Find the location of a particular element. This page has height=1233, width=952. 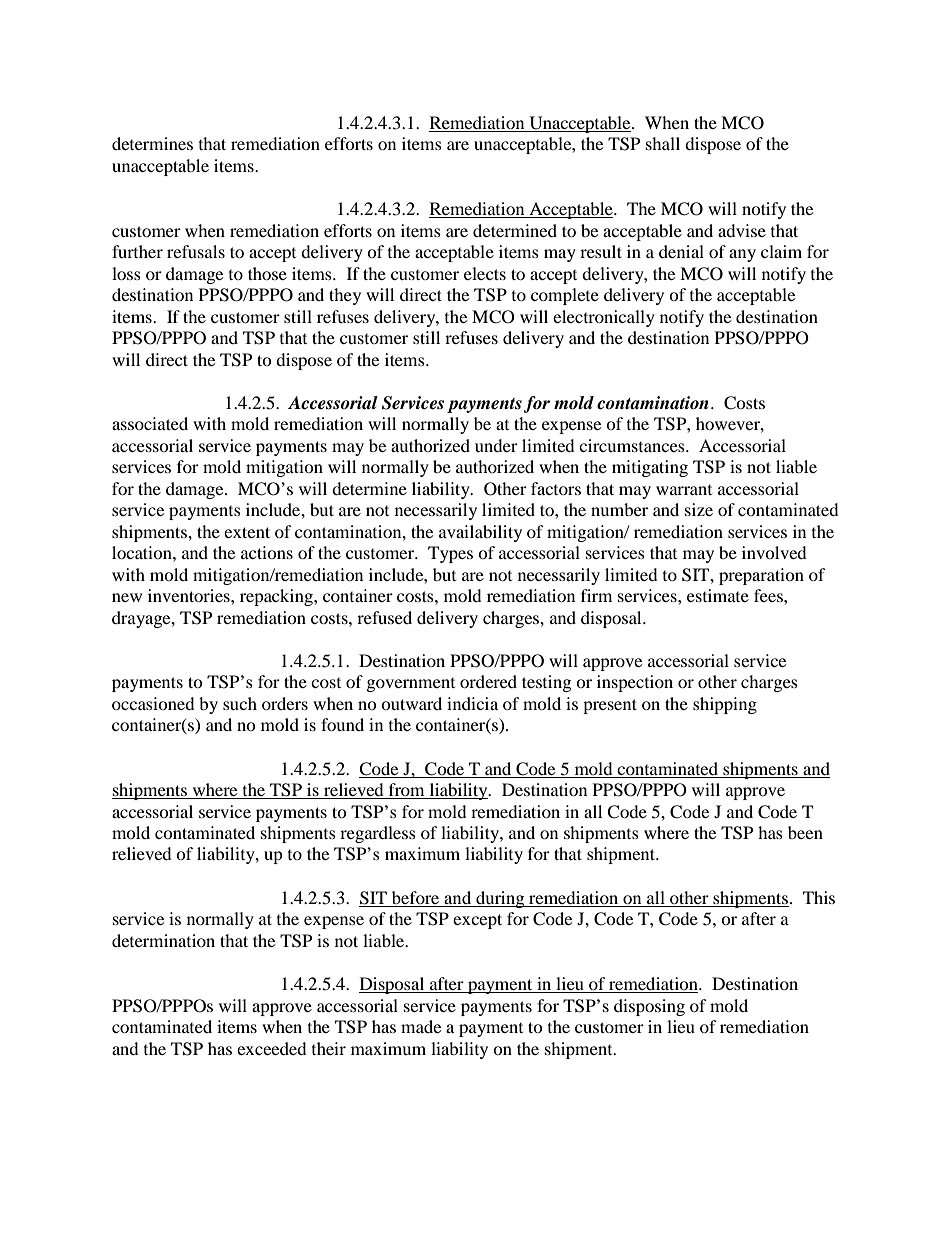

refusals is located at coordinates (196, 251).
